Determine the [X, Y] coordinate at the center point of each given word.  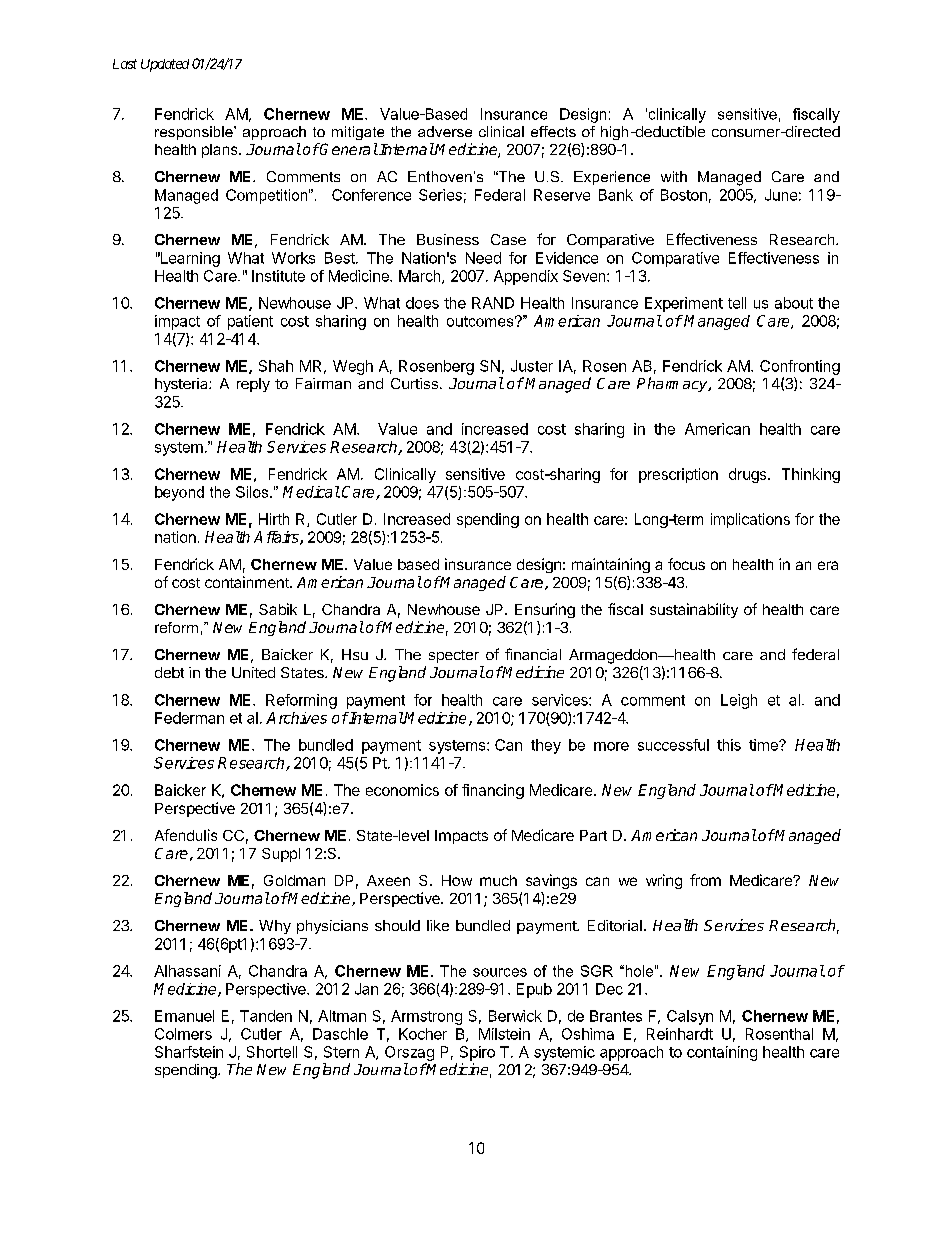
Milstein [504, 1034]
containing [722, 1053]
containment [248, 582]
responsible [195, 133]
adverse [445, 131]
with [674, 176]
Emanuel [184, 1016]
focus [686, 564]
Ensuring [545, 610]
